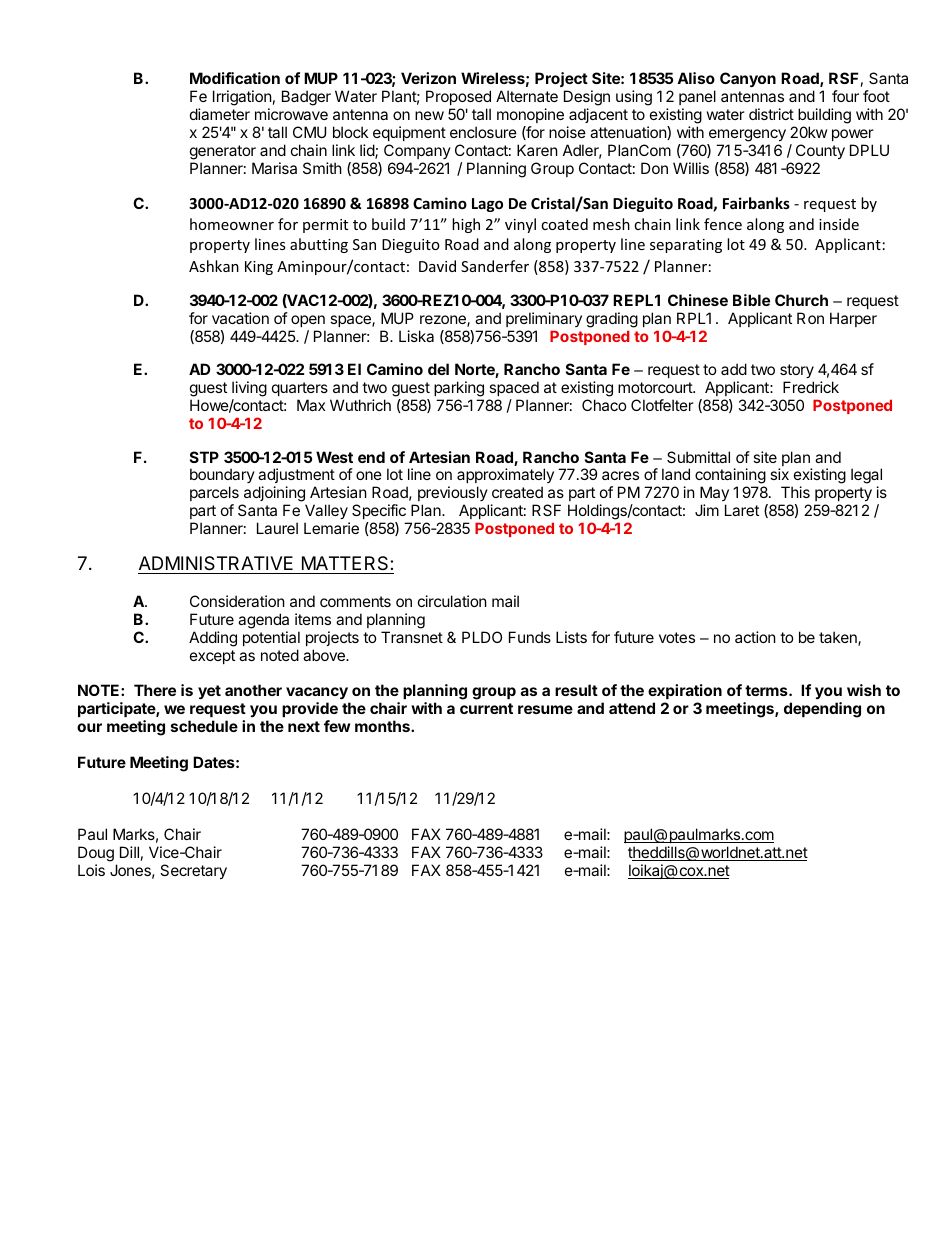 This image has width=952, height=1233. What do you see at coordinates (193, 871) in the image?
I see `Secretary` at bounding box center [193, 871].
